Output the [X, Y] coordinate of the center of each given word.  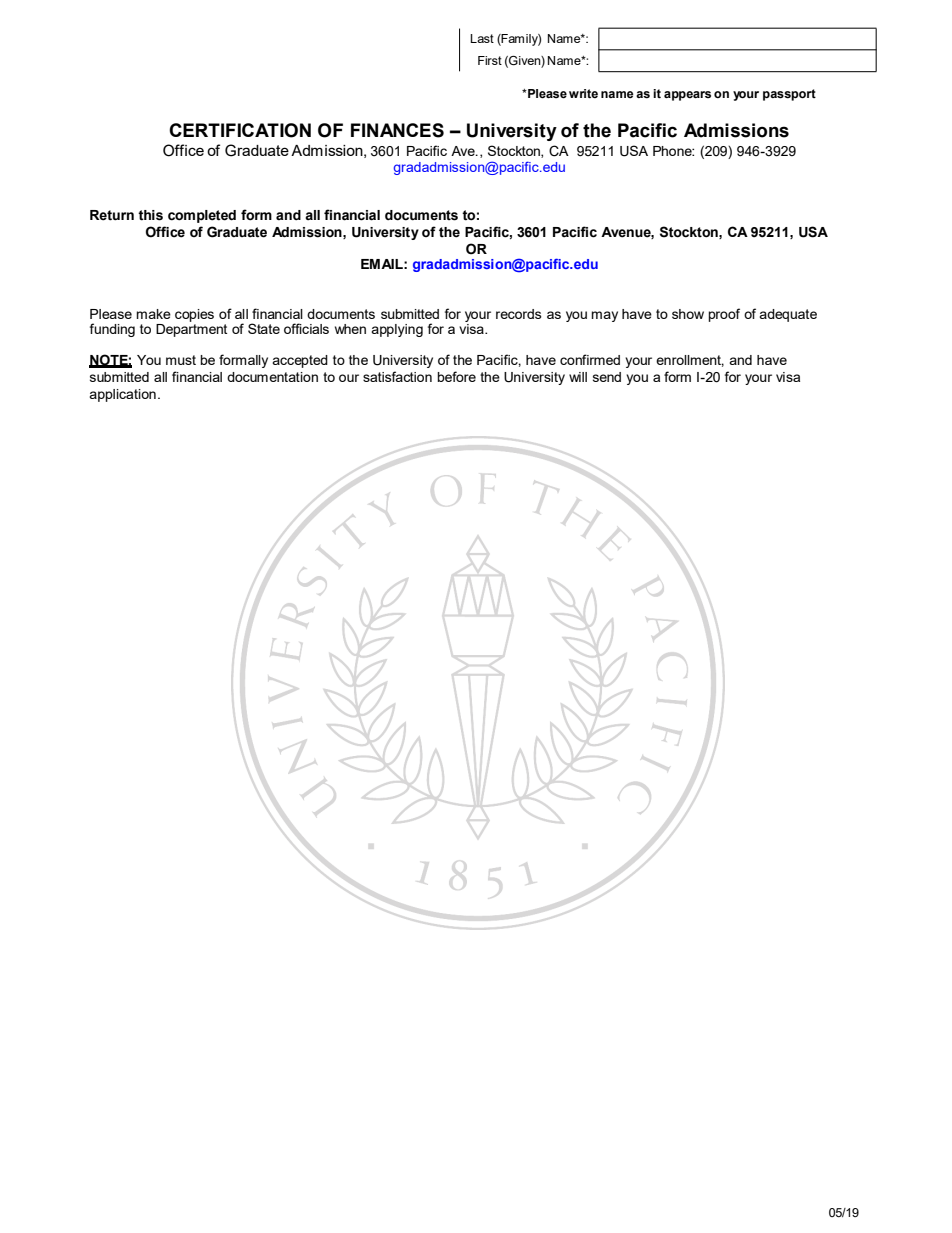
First [490, 60]
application [122, 395]
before [456, 376]
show [688, 314]
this [150, 215]
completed [202, 216]
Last [482, 38]
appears [687, 96]
